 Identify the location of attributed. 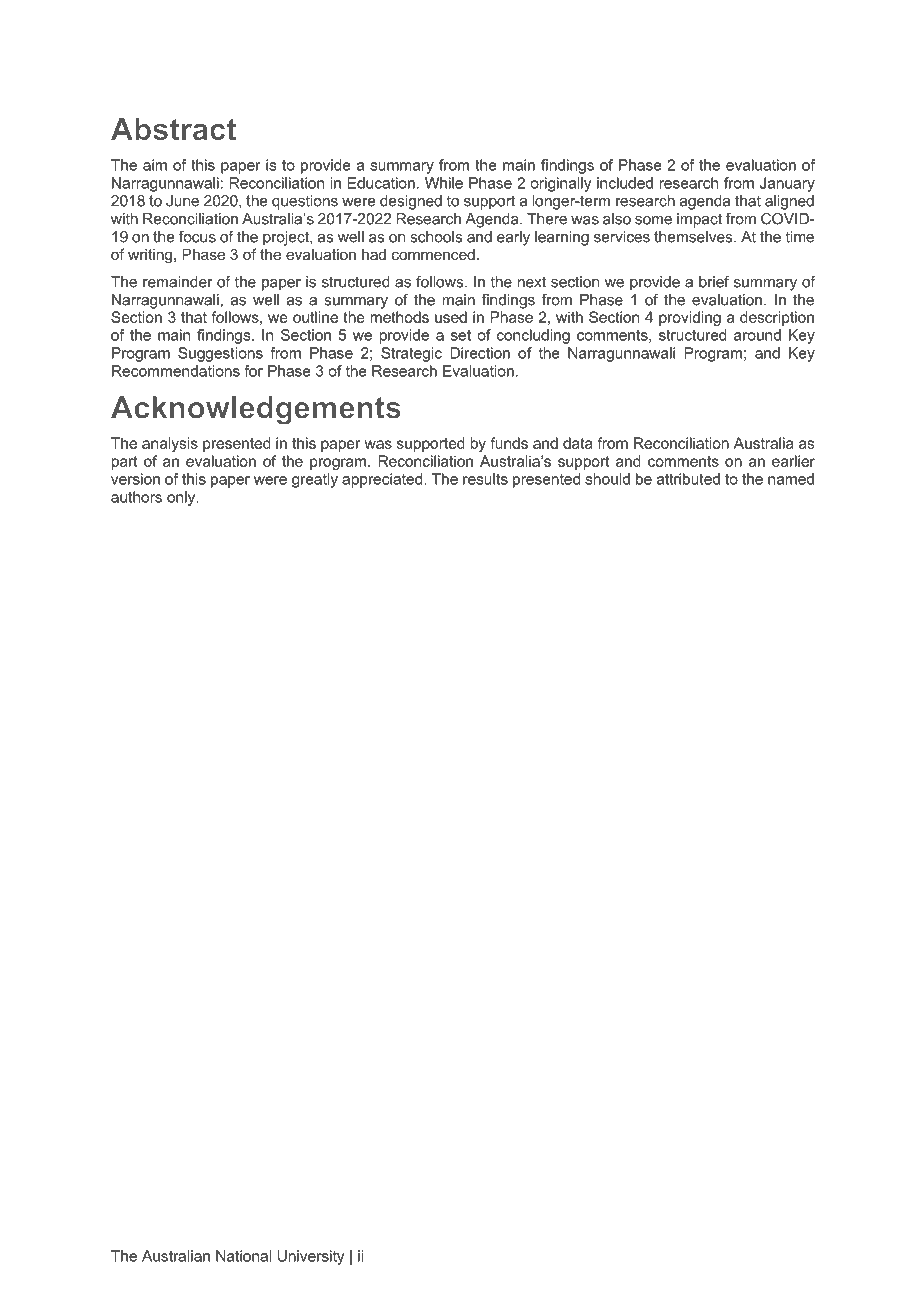
(688, 479).
